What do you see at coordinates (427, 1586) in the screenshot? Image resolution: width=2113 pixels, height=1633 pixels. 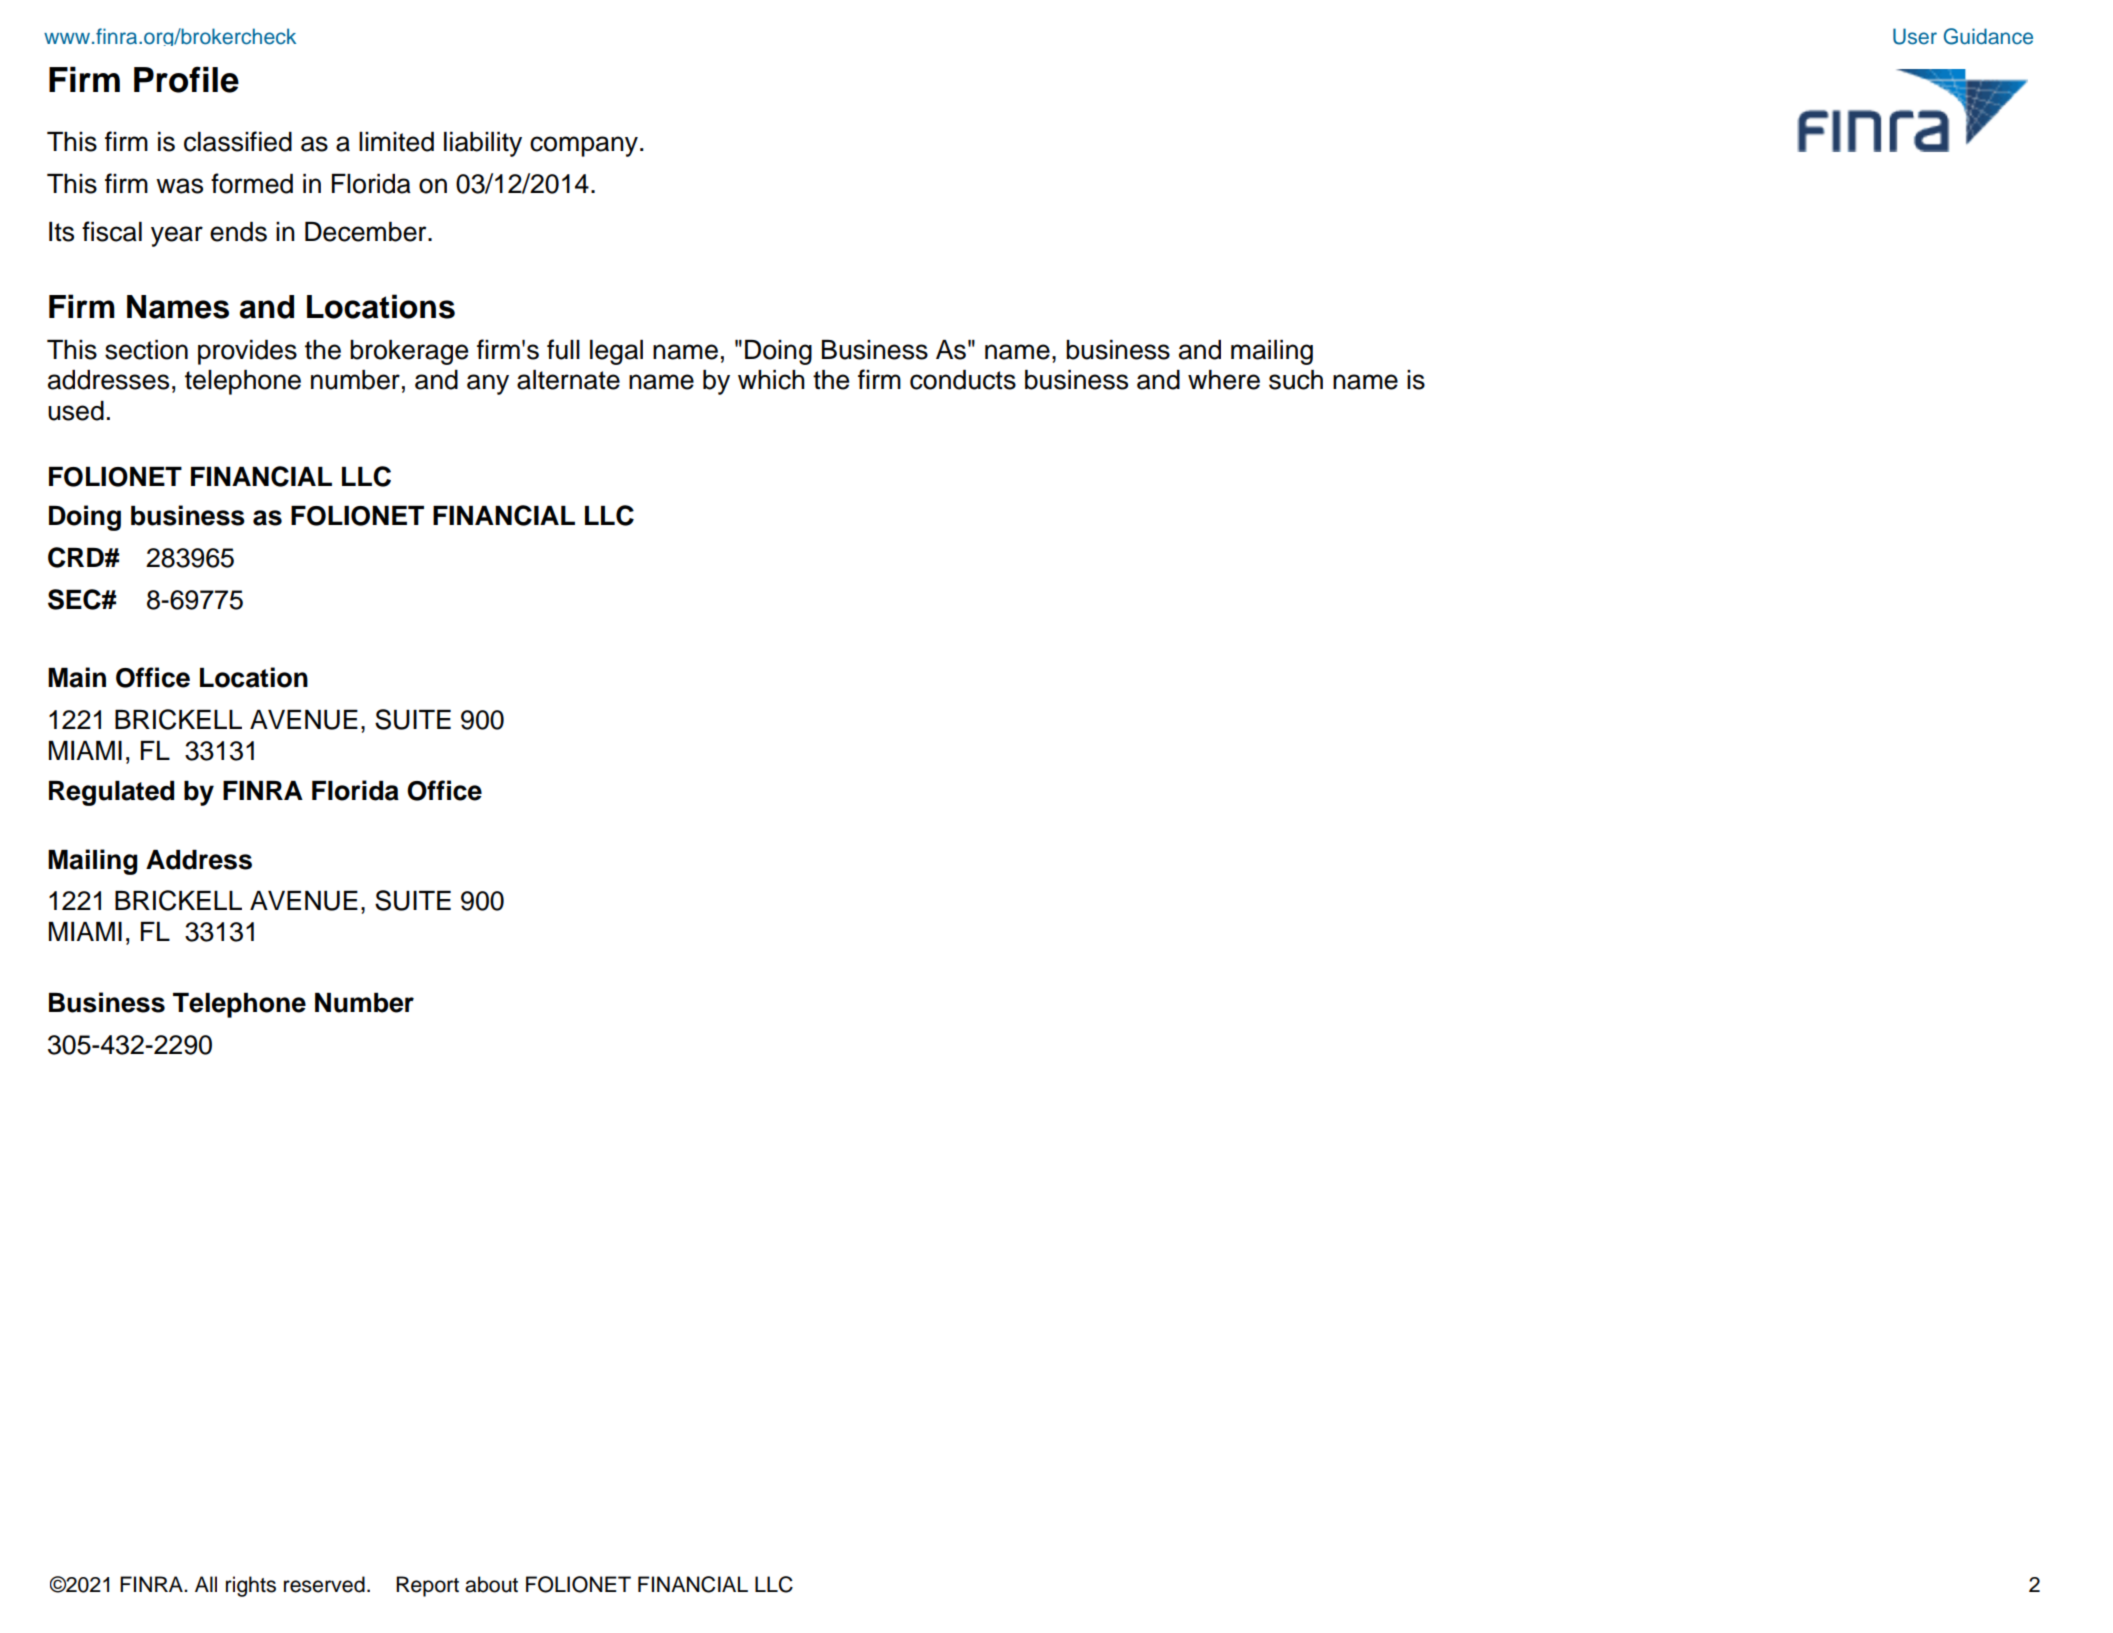 I see `Report` at bounding box center [427, 1586].
